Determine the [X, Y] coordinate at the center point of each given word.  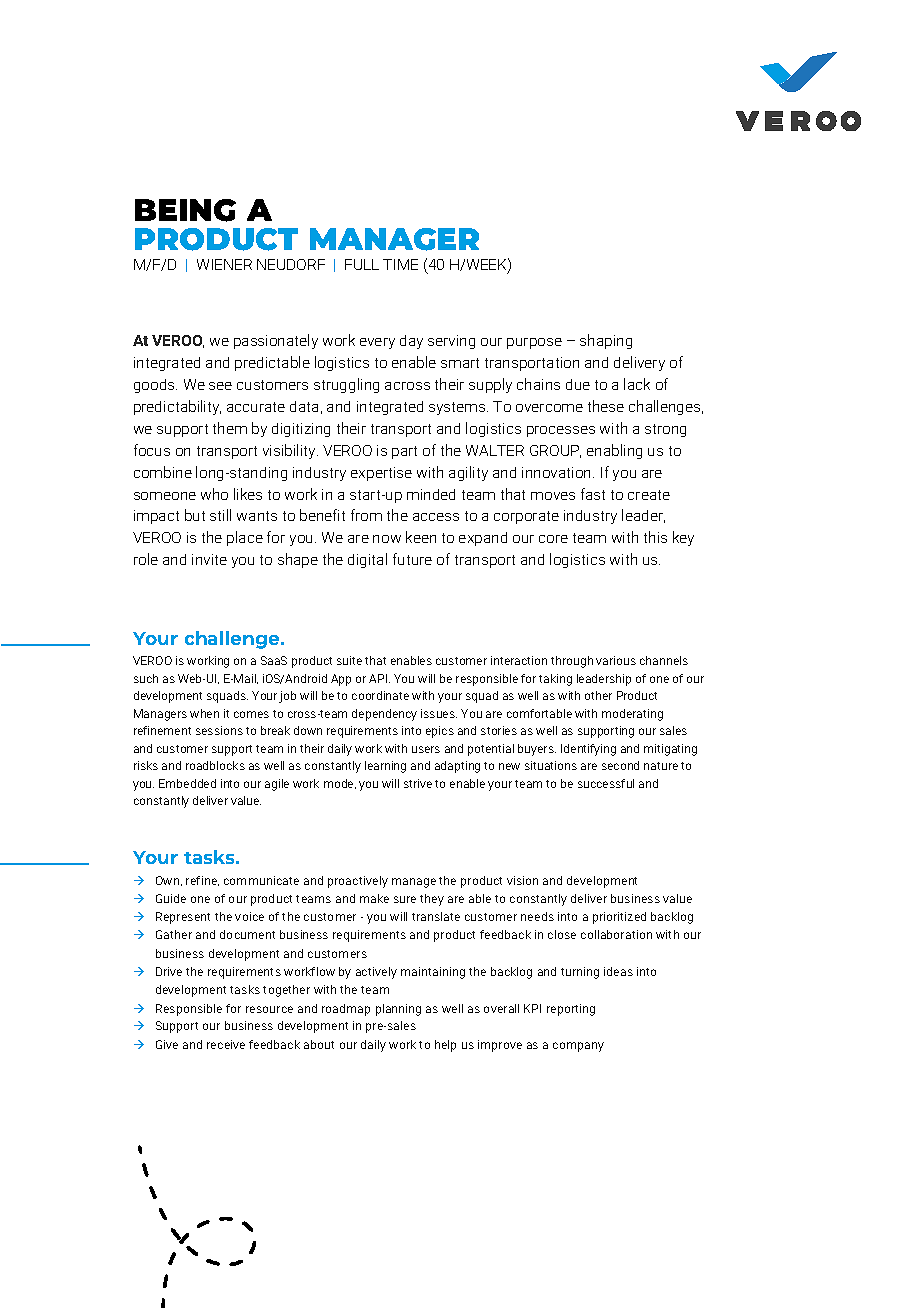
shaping [606, 341]
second [620, 765]
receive [226, 1044]
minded [431, 494]
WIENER [224, 264]
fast [593, 494]
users [426, 749]
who [214, 494]
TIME [400, 264]
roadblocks [215, 765]
